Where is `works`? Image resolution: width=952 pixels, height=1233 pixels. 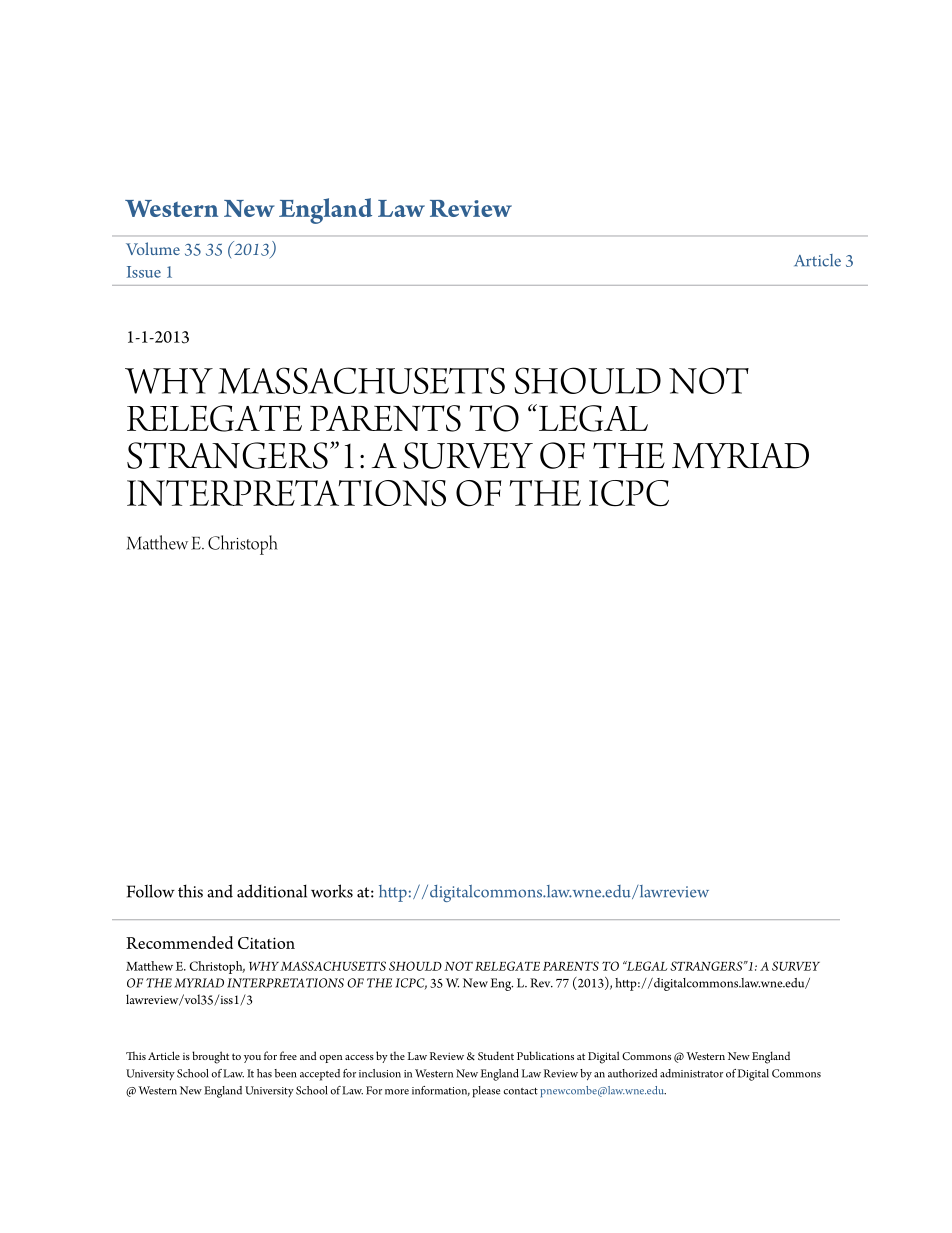 works is located at coordinates (332, 891).
